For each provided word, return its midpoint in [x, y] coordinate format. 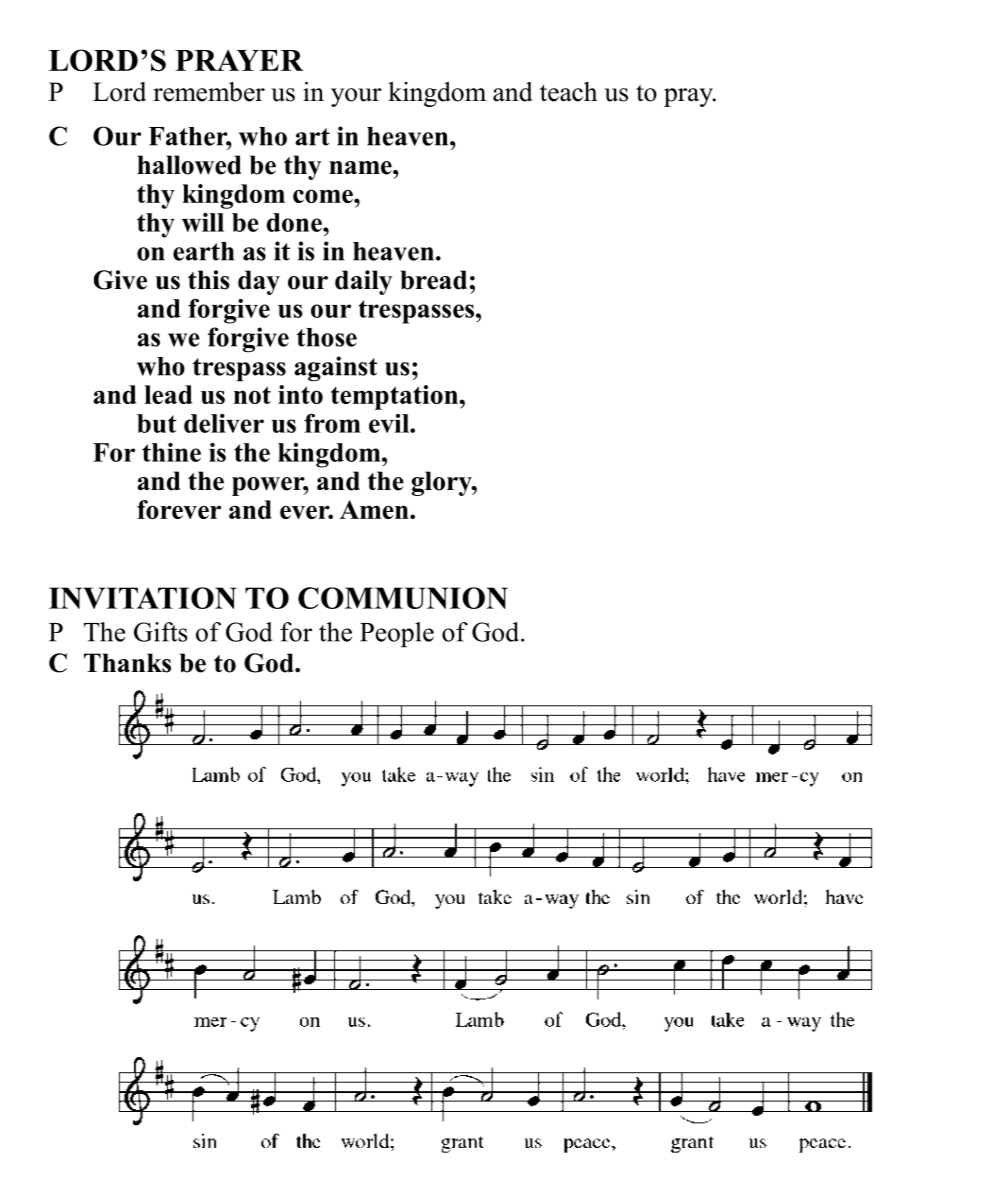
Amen [375, 509]
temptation [395, 397]
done [295, 222]
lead [168, 394]
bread [433, 280]
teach [569, 92]
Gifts [161, 632]
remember [209, 92]
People [397, 634]
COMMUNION [403, 598]
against [335, 369]
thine [171, 452]
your [356, 97]
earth [203, 251]
